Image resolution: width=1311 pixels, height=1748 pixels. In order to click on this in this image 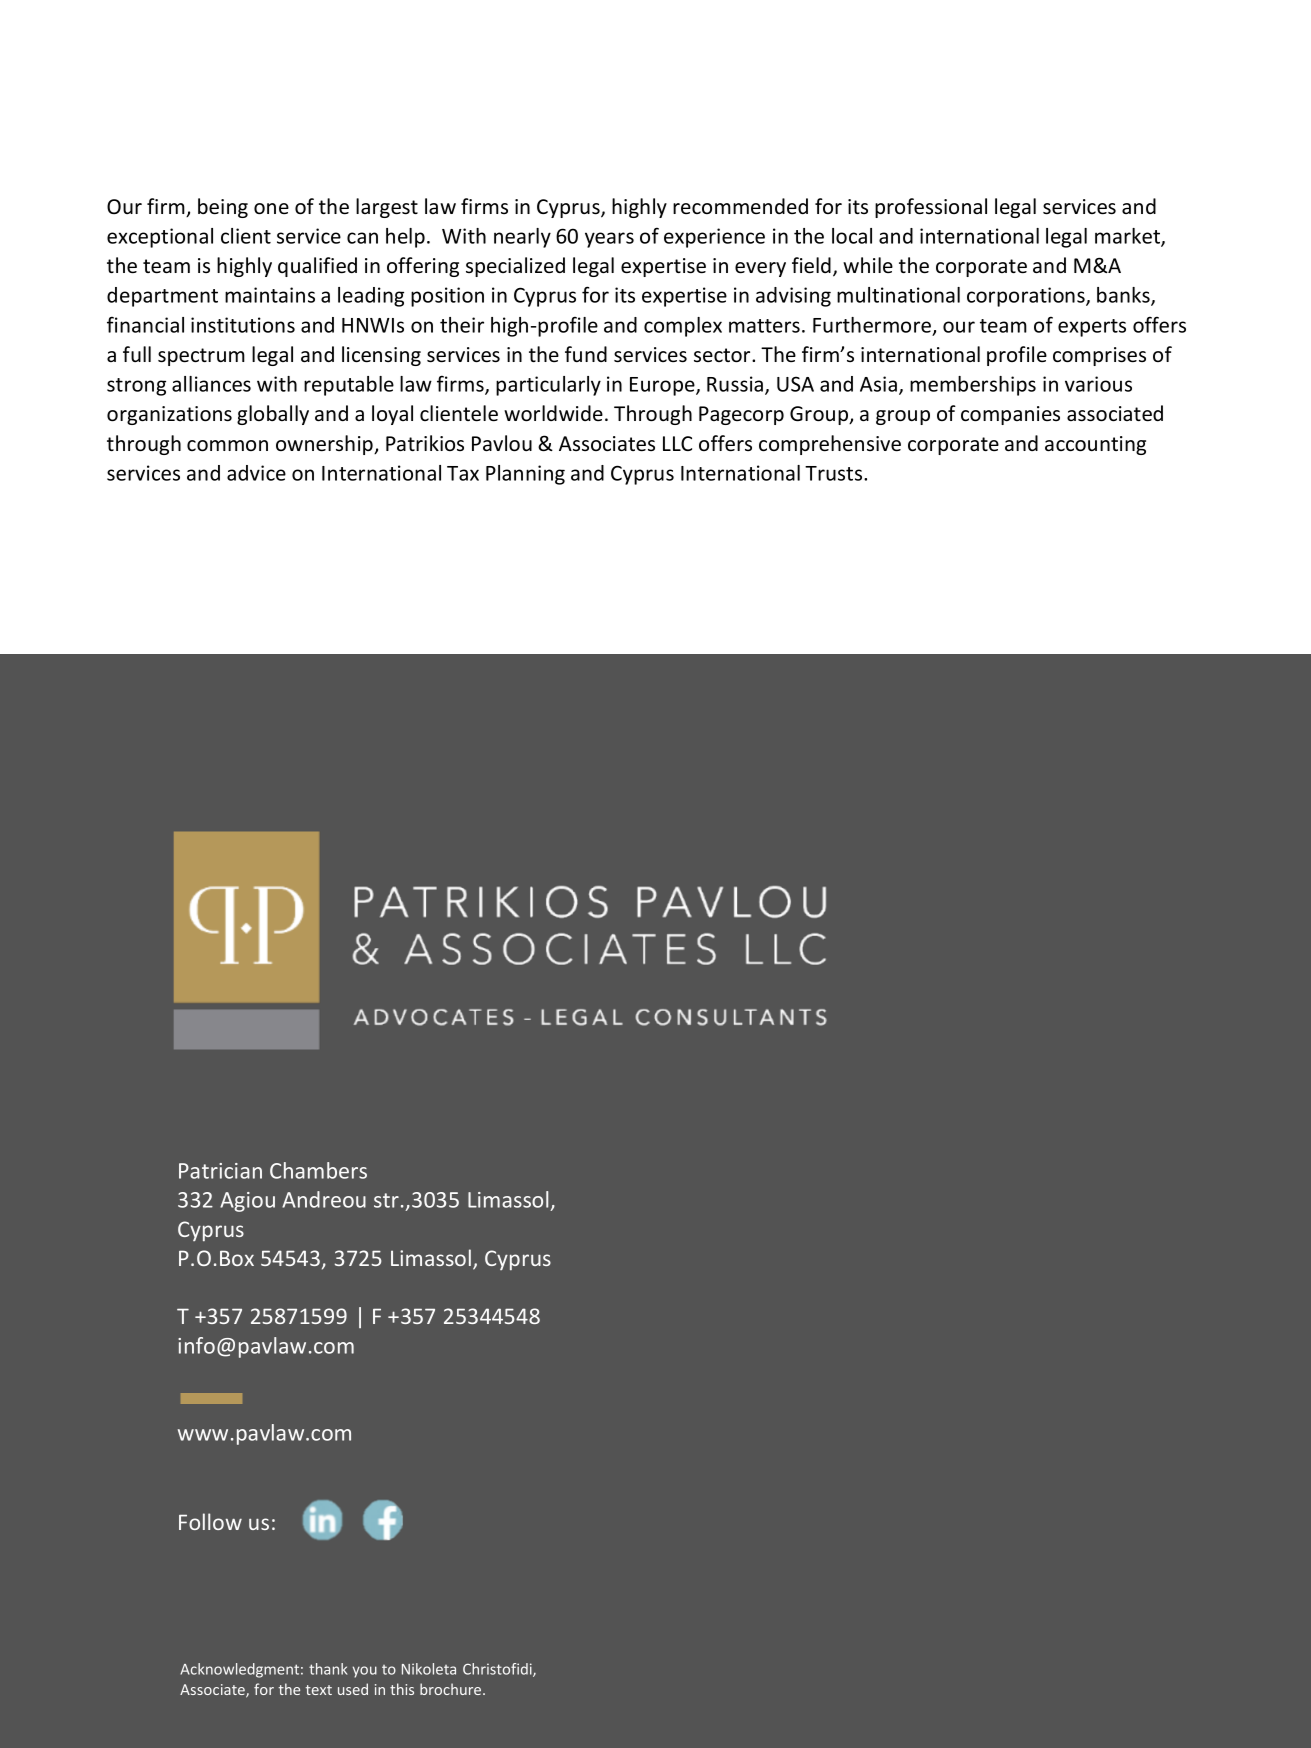, I will do `click(402, 1689)`.
